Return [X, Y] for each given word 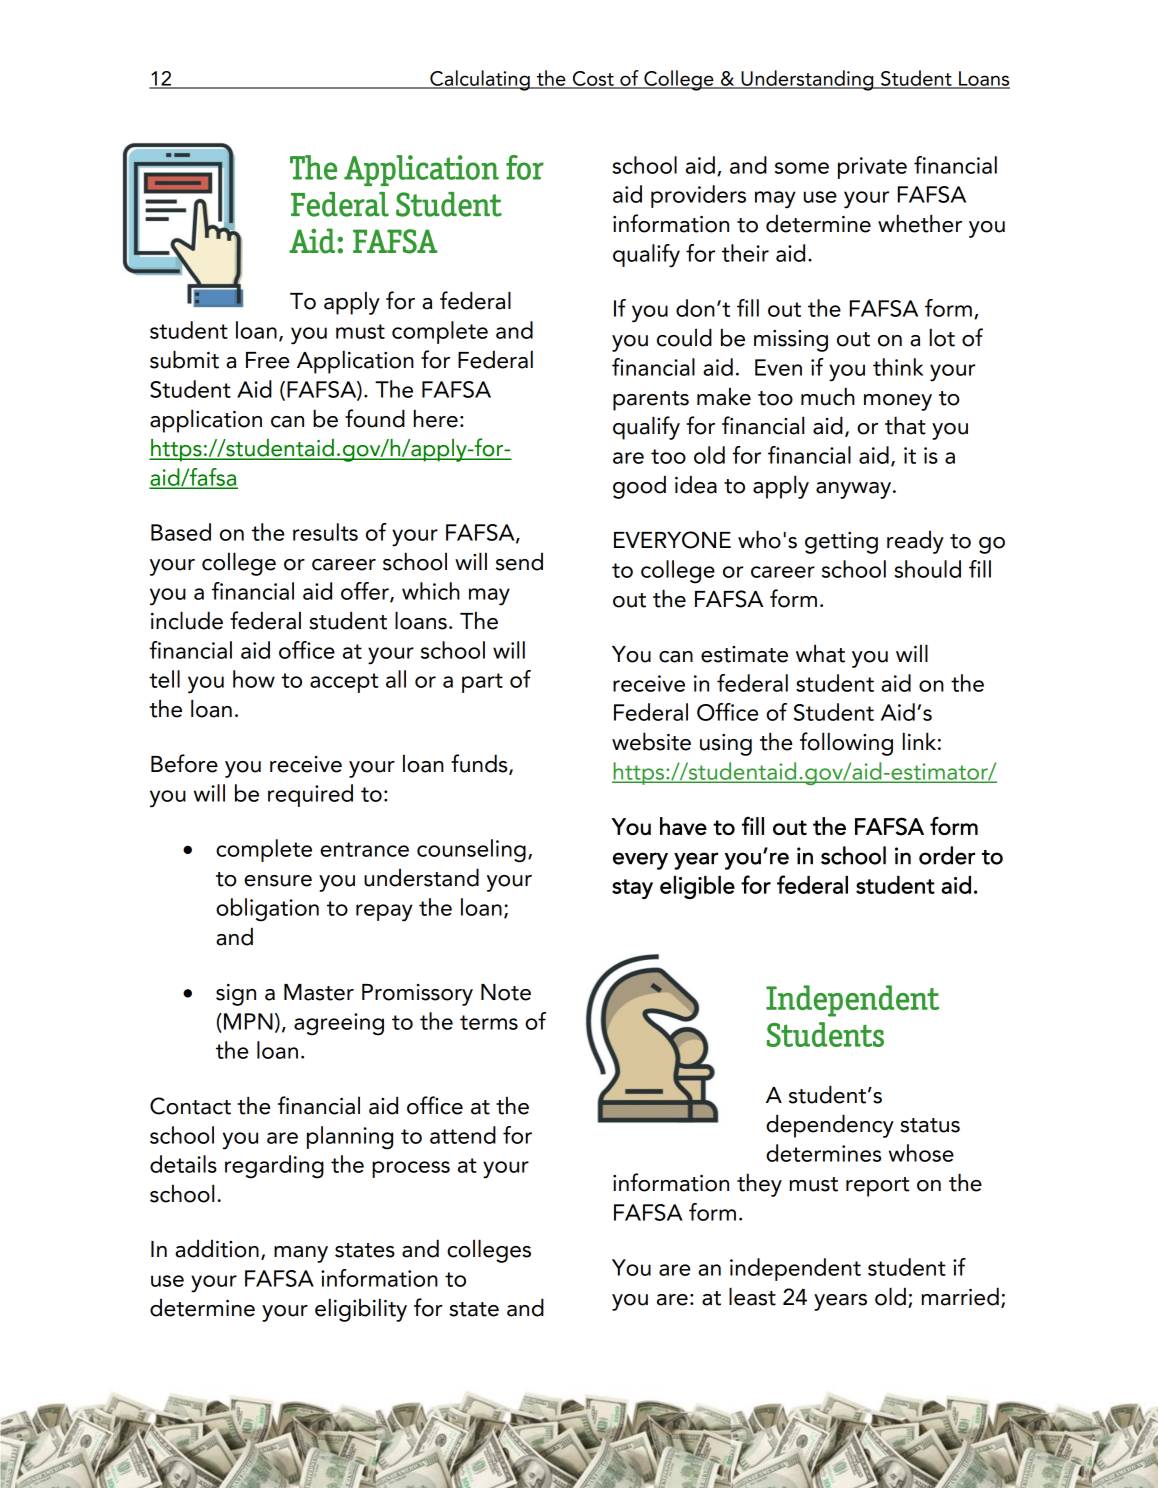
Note [506, 992]
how [254, 679]
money [898, 402]
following [846, 744]
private [872, 168]
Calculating [480, 80]
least [752, 1296]
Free [267, 360]
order [947, 855]
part [482, 683]
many [301, 1254]
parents [651, 401]
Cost [593, 79]
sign [236, 995]
